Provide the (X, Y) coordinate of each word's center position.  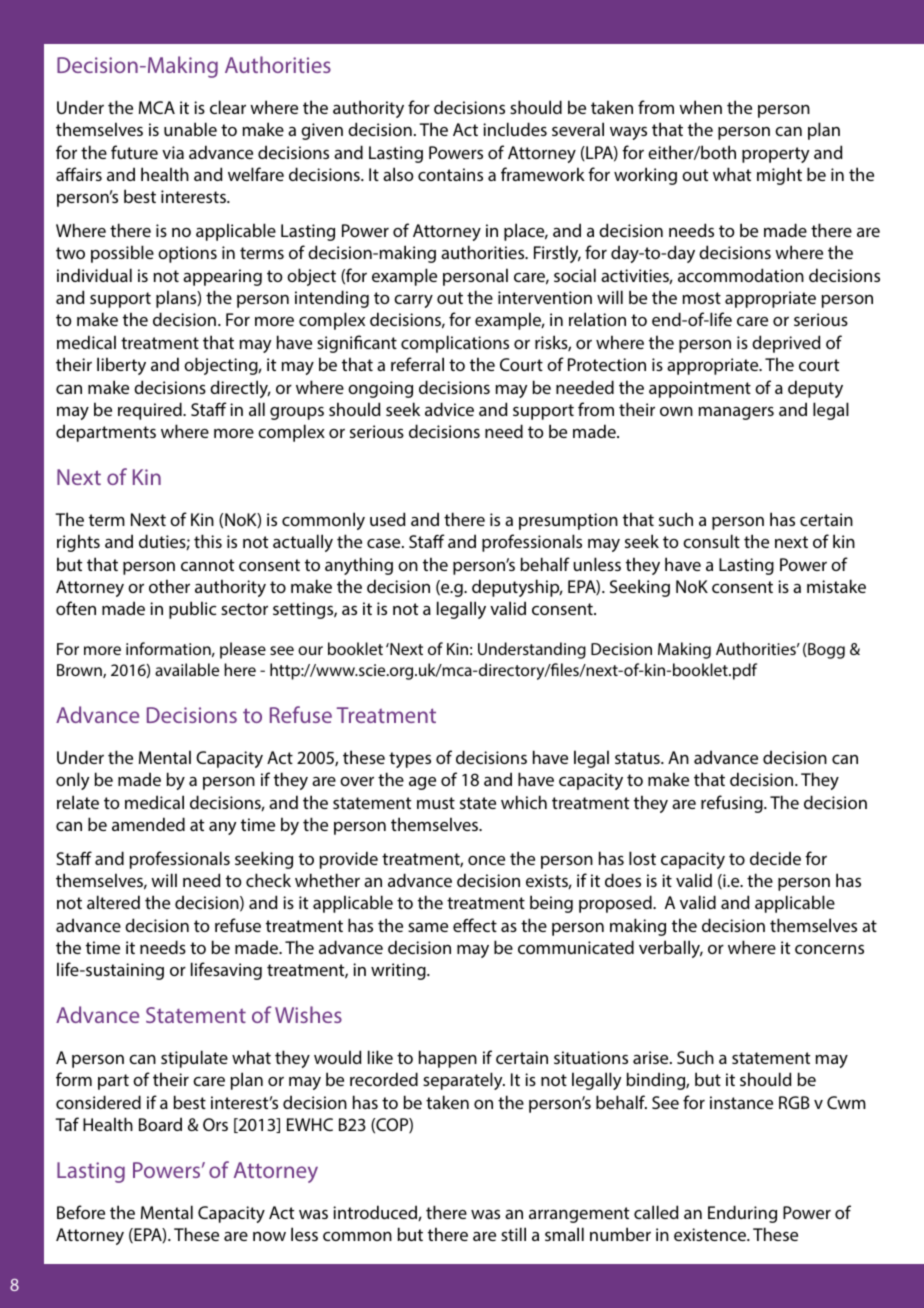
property (775, 155)
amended (148, 824)
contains (450, 174)
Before (81, 1212)
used (388, 519)
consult (711, 541)
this (208, 541)
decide (775, 858)
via (173, 152)
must (436, 803)
